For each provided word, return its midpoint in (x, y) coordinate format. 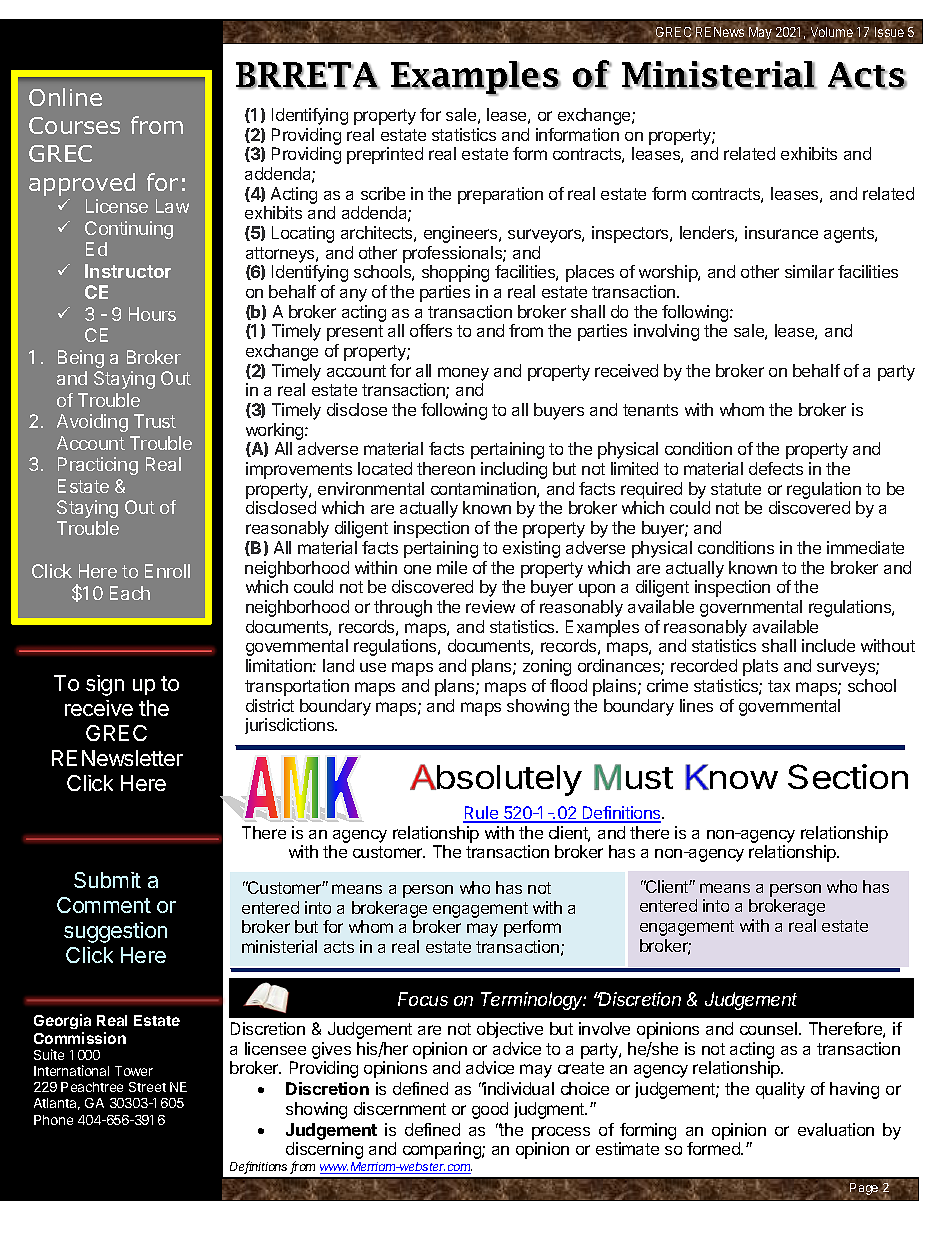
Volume (832, 32)
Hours (152, 314)
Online (65, 97)
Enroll (167, 571)
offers (431, 330)
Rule (481, 814)
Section (848, 776)
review (490, 606)
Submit (107, 880)
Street (147, 1087)
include (828, 645)
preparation (500, 195)
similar (809, 271)
